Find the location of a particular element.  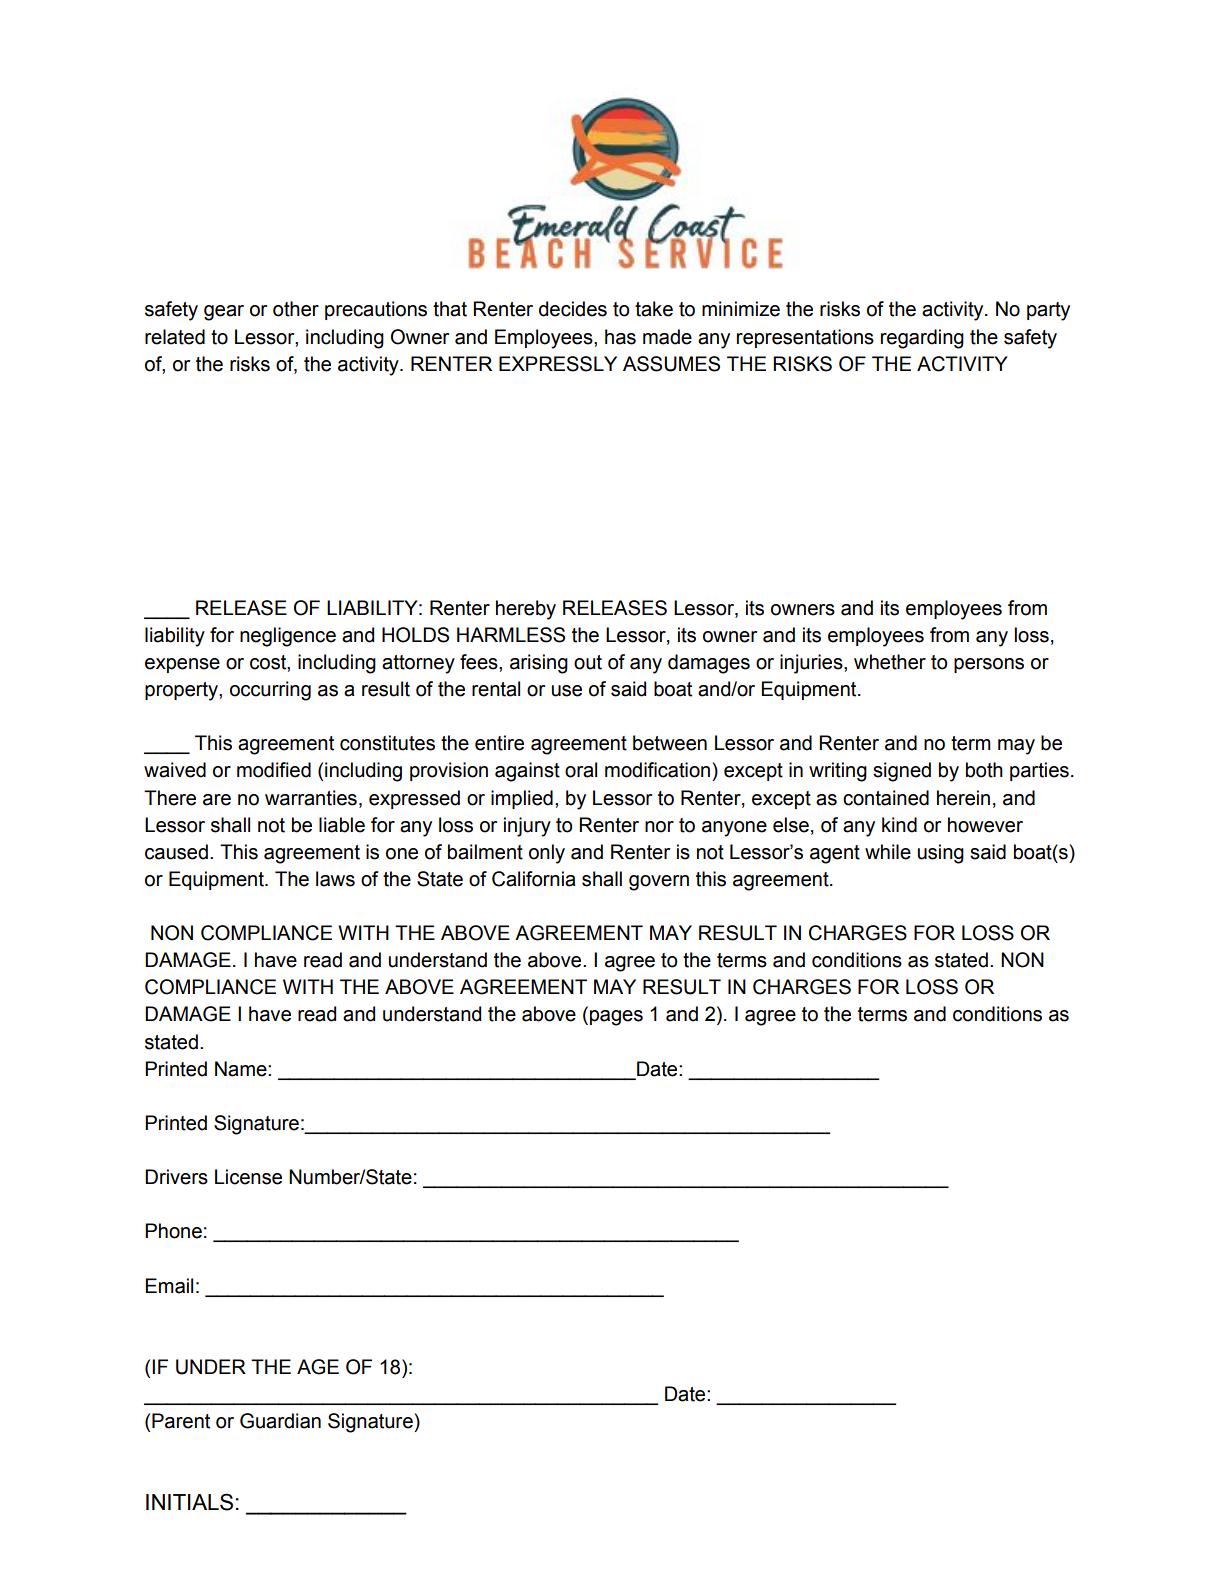

Guardian is located at coordinates (280, 1421).
